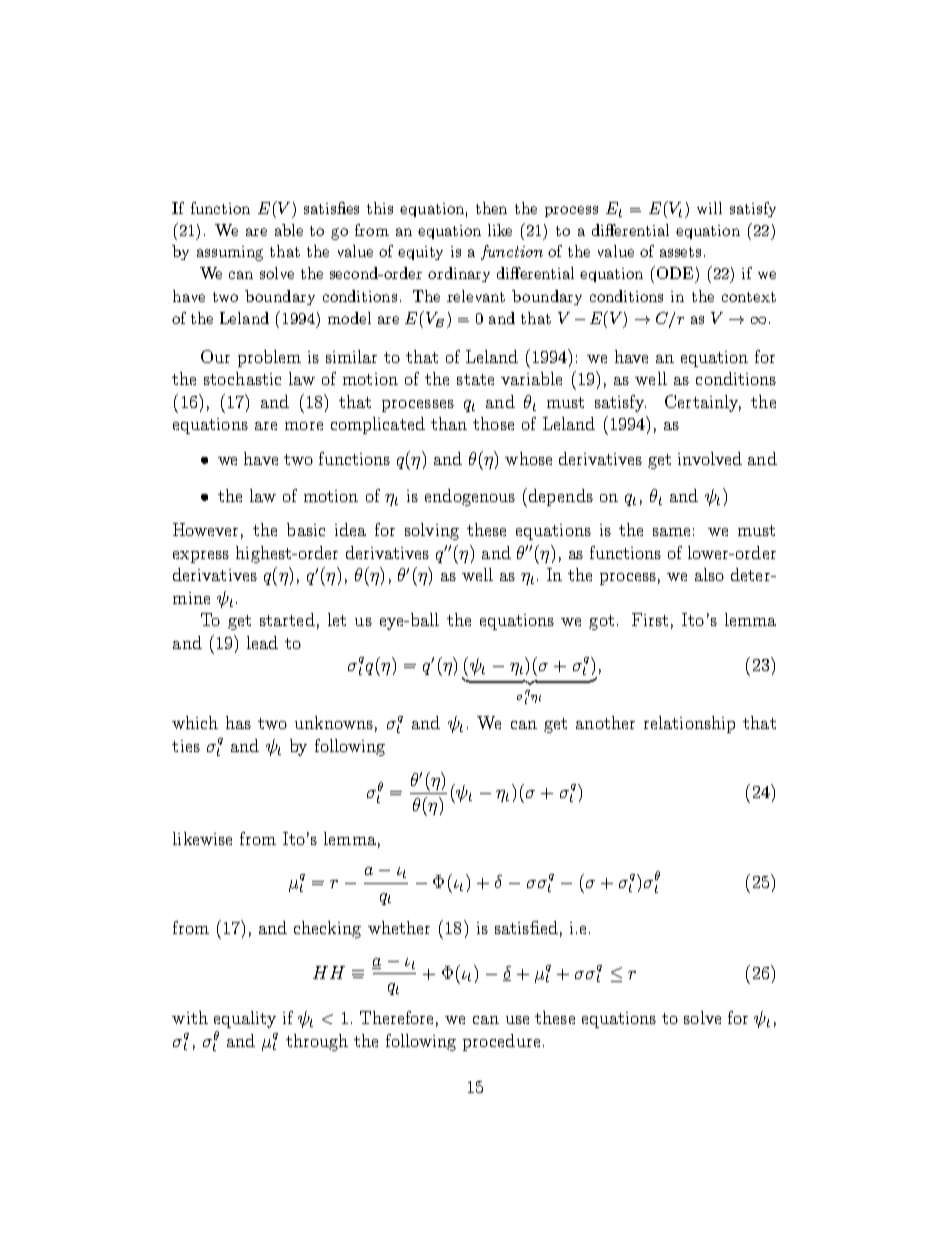  I want to click on procedure, so click(501, 1042).
